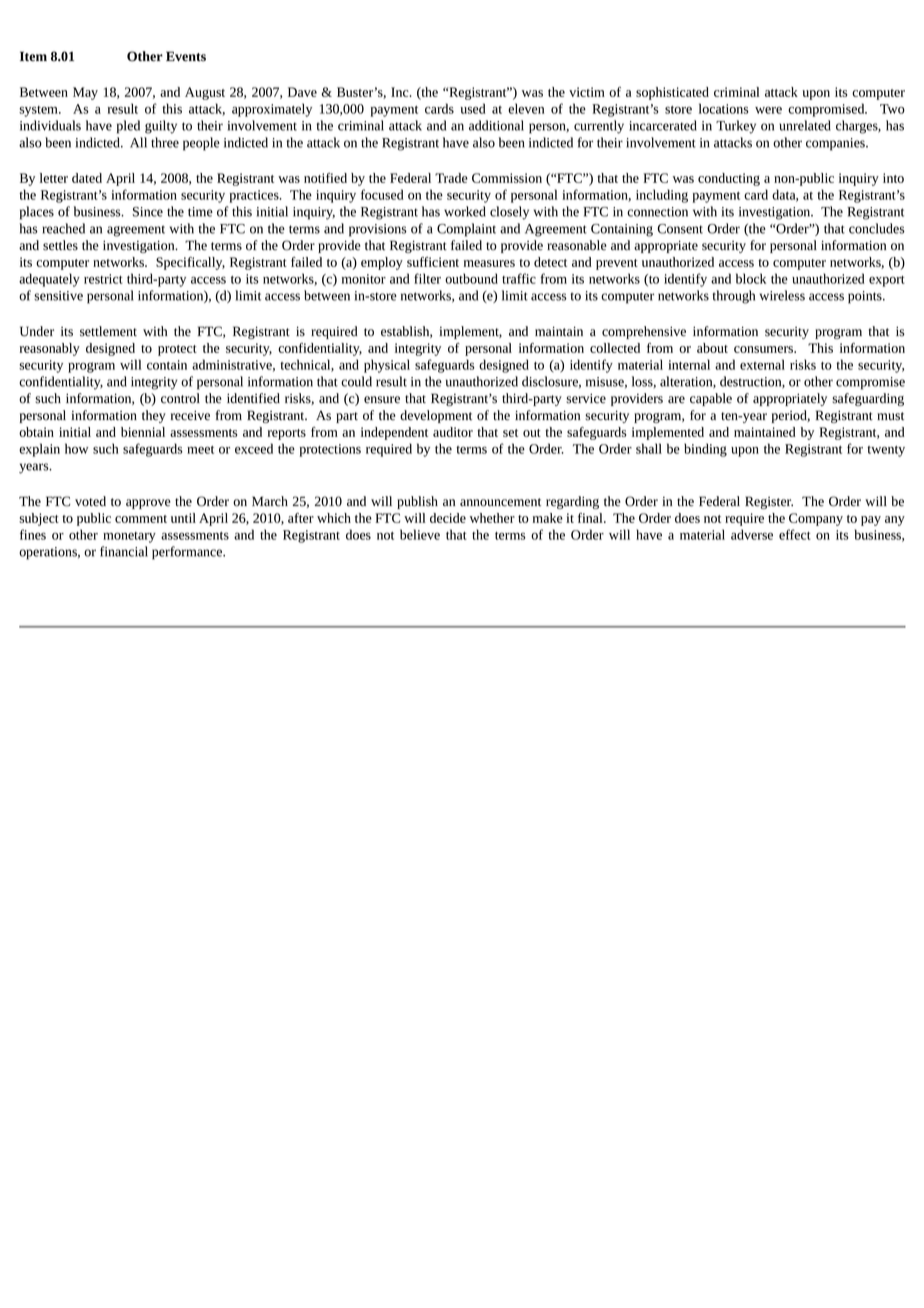  What do you see at coordinates (186, 56) in the screenshot?
I see `Events` at bounding box center [186, 56].
